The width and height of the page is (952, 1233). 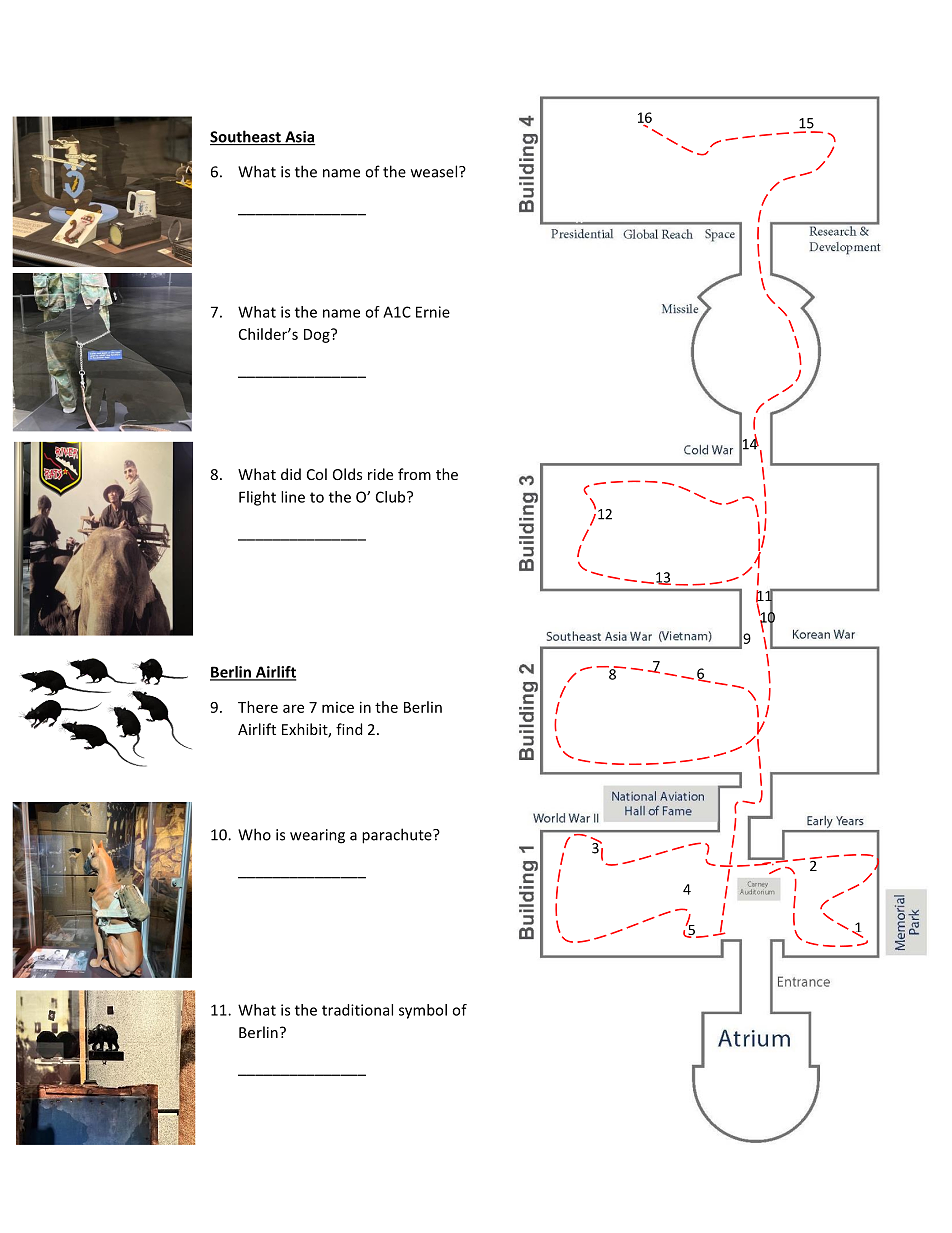 What do you see at coordinates (414, 474) in the page?
I see `from` at bounding box center [414, 474].
